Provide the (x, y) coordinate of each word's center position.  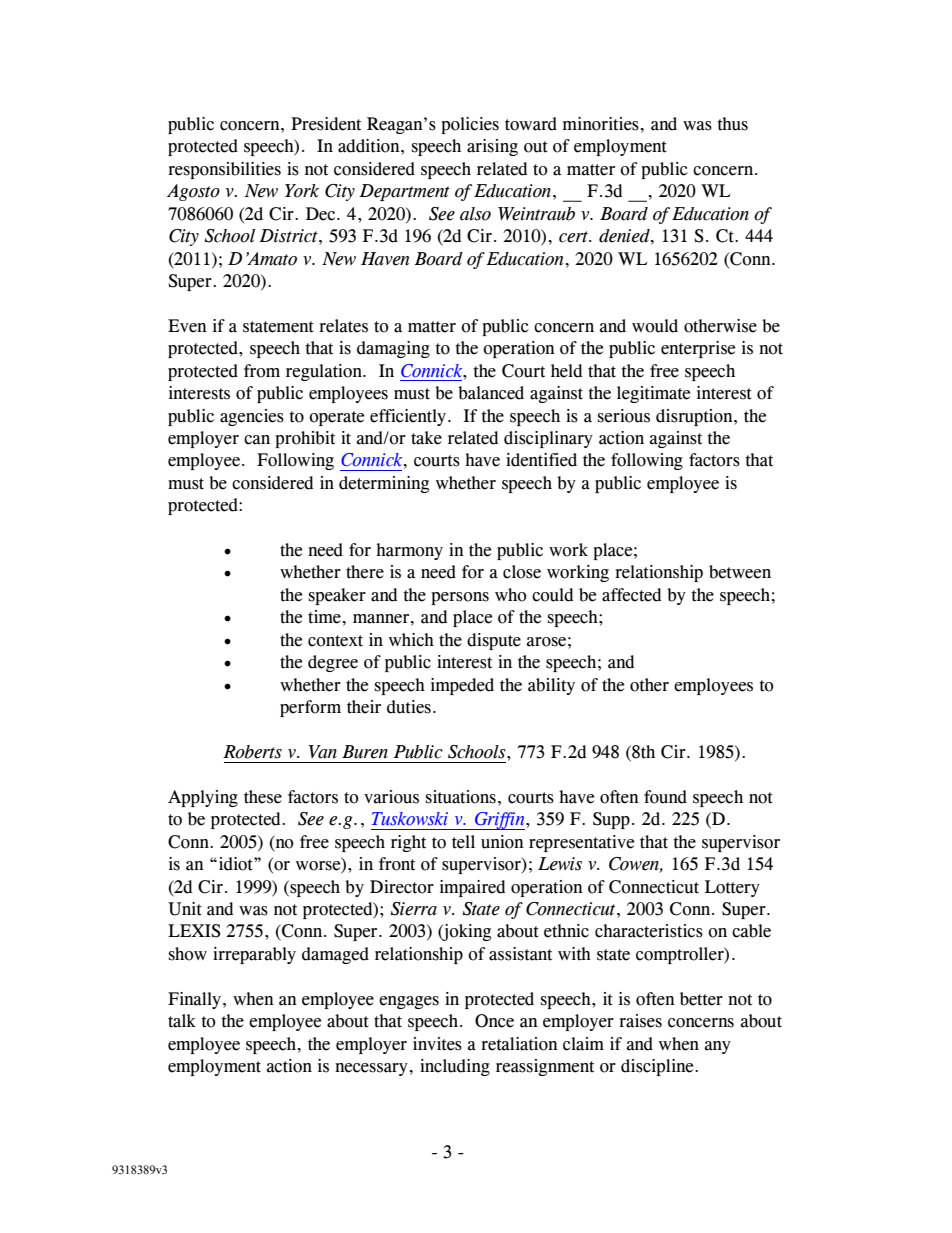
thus (732, 124)
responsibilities (224, 170)
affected (632, 595)
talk (182, 1021)
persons (460, 598)
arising (492, 147)
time (324, 617)
